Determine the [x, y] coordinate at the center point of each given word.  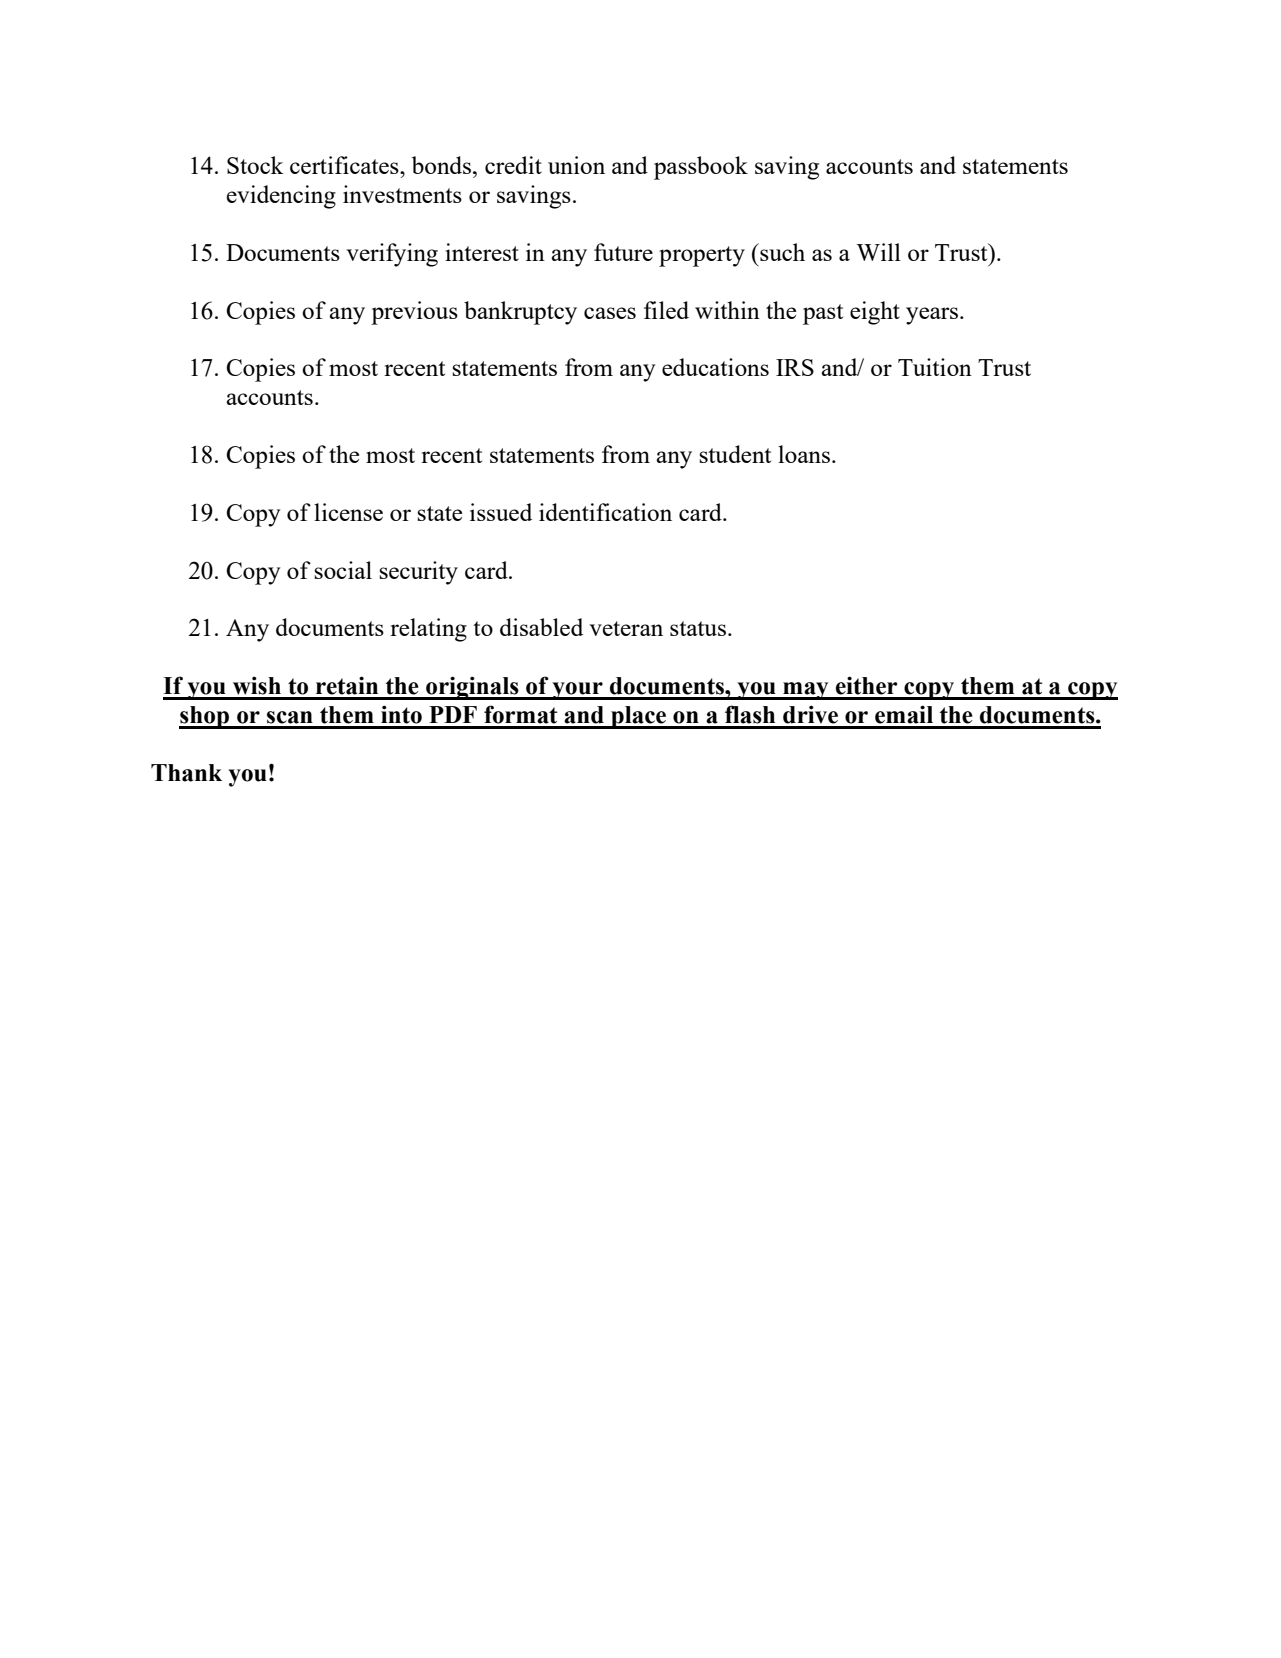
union [576, 165]
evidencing [281, 197]
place [639, 717]
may [806, 691]
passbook [701, 168]
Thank [186, 773]
